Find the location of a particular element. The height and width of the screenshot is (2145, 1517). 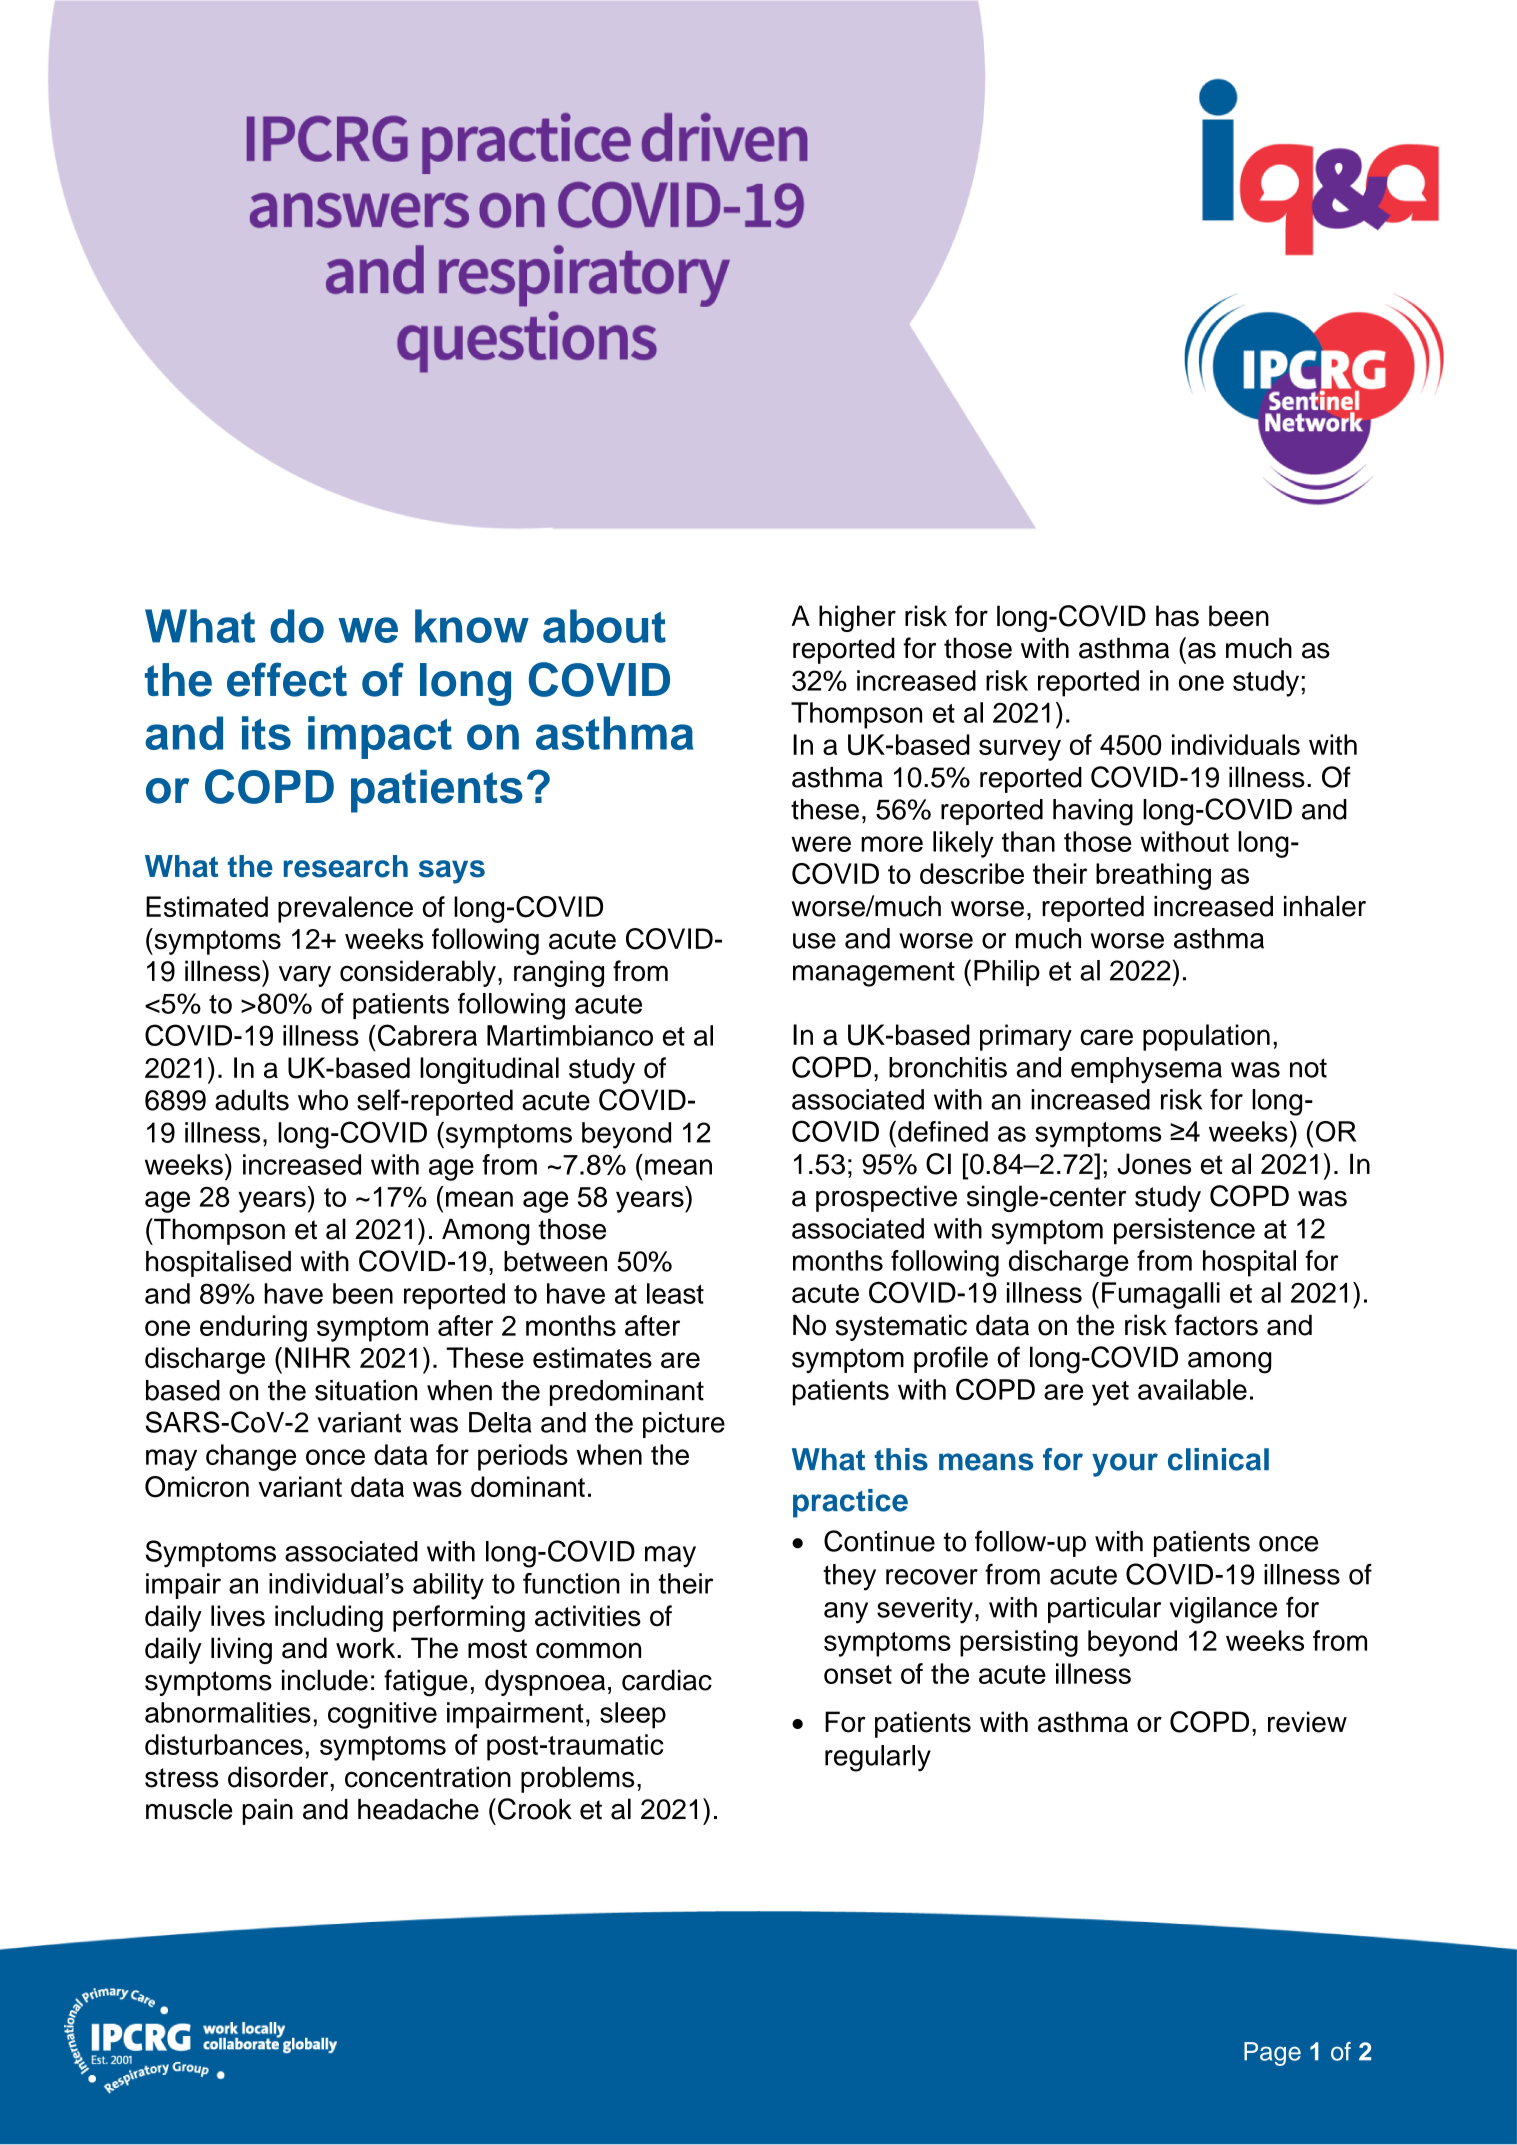

factors is located at coordinates (1216, 1325).
